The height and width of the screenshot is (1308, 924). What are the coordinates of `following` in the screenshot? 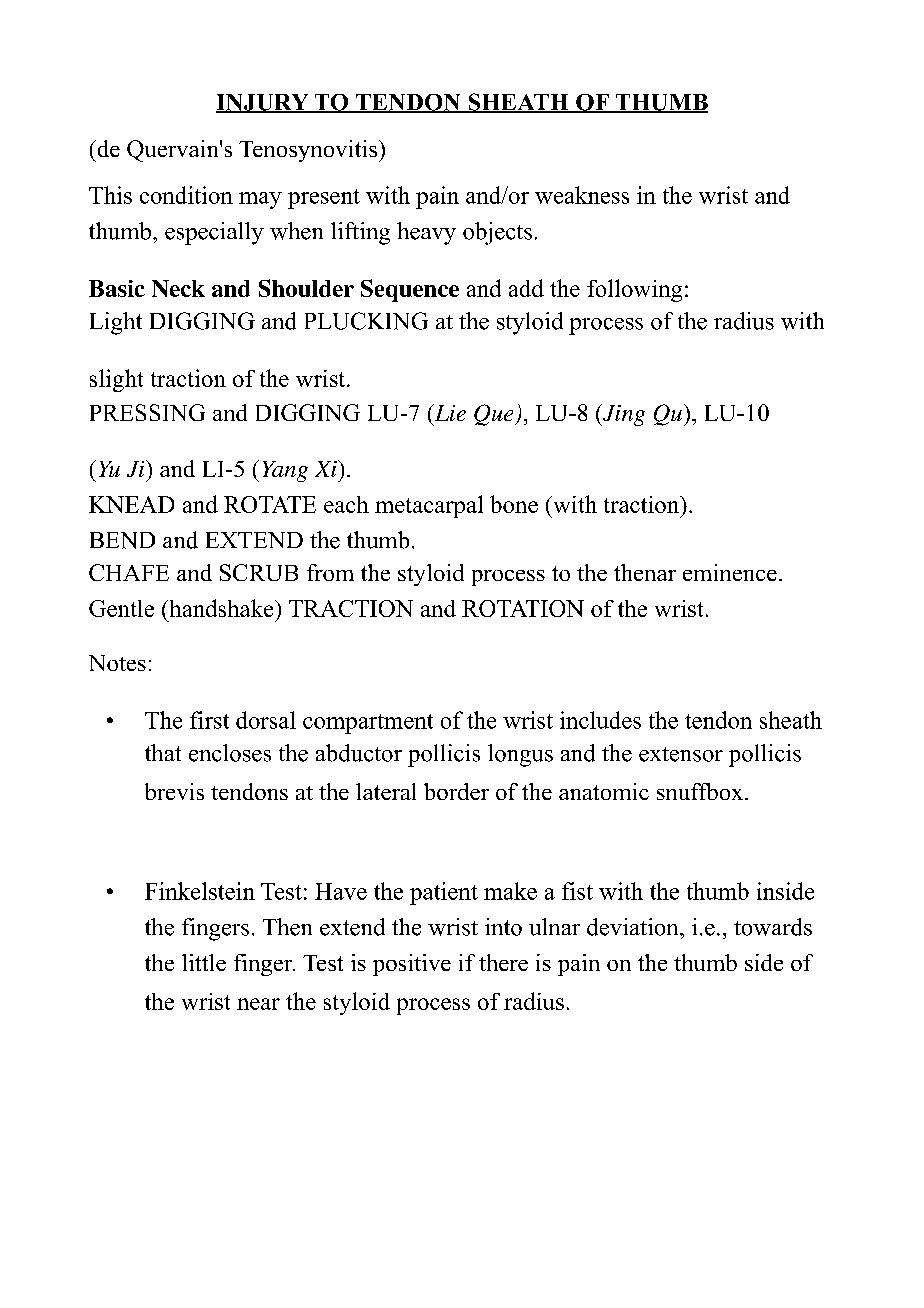 It's located at (634, 290).
